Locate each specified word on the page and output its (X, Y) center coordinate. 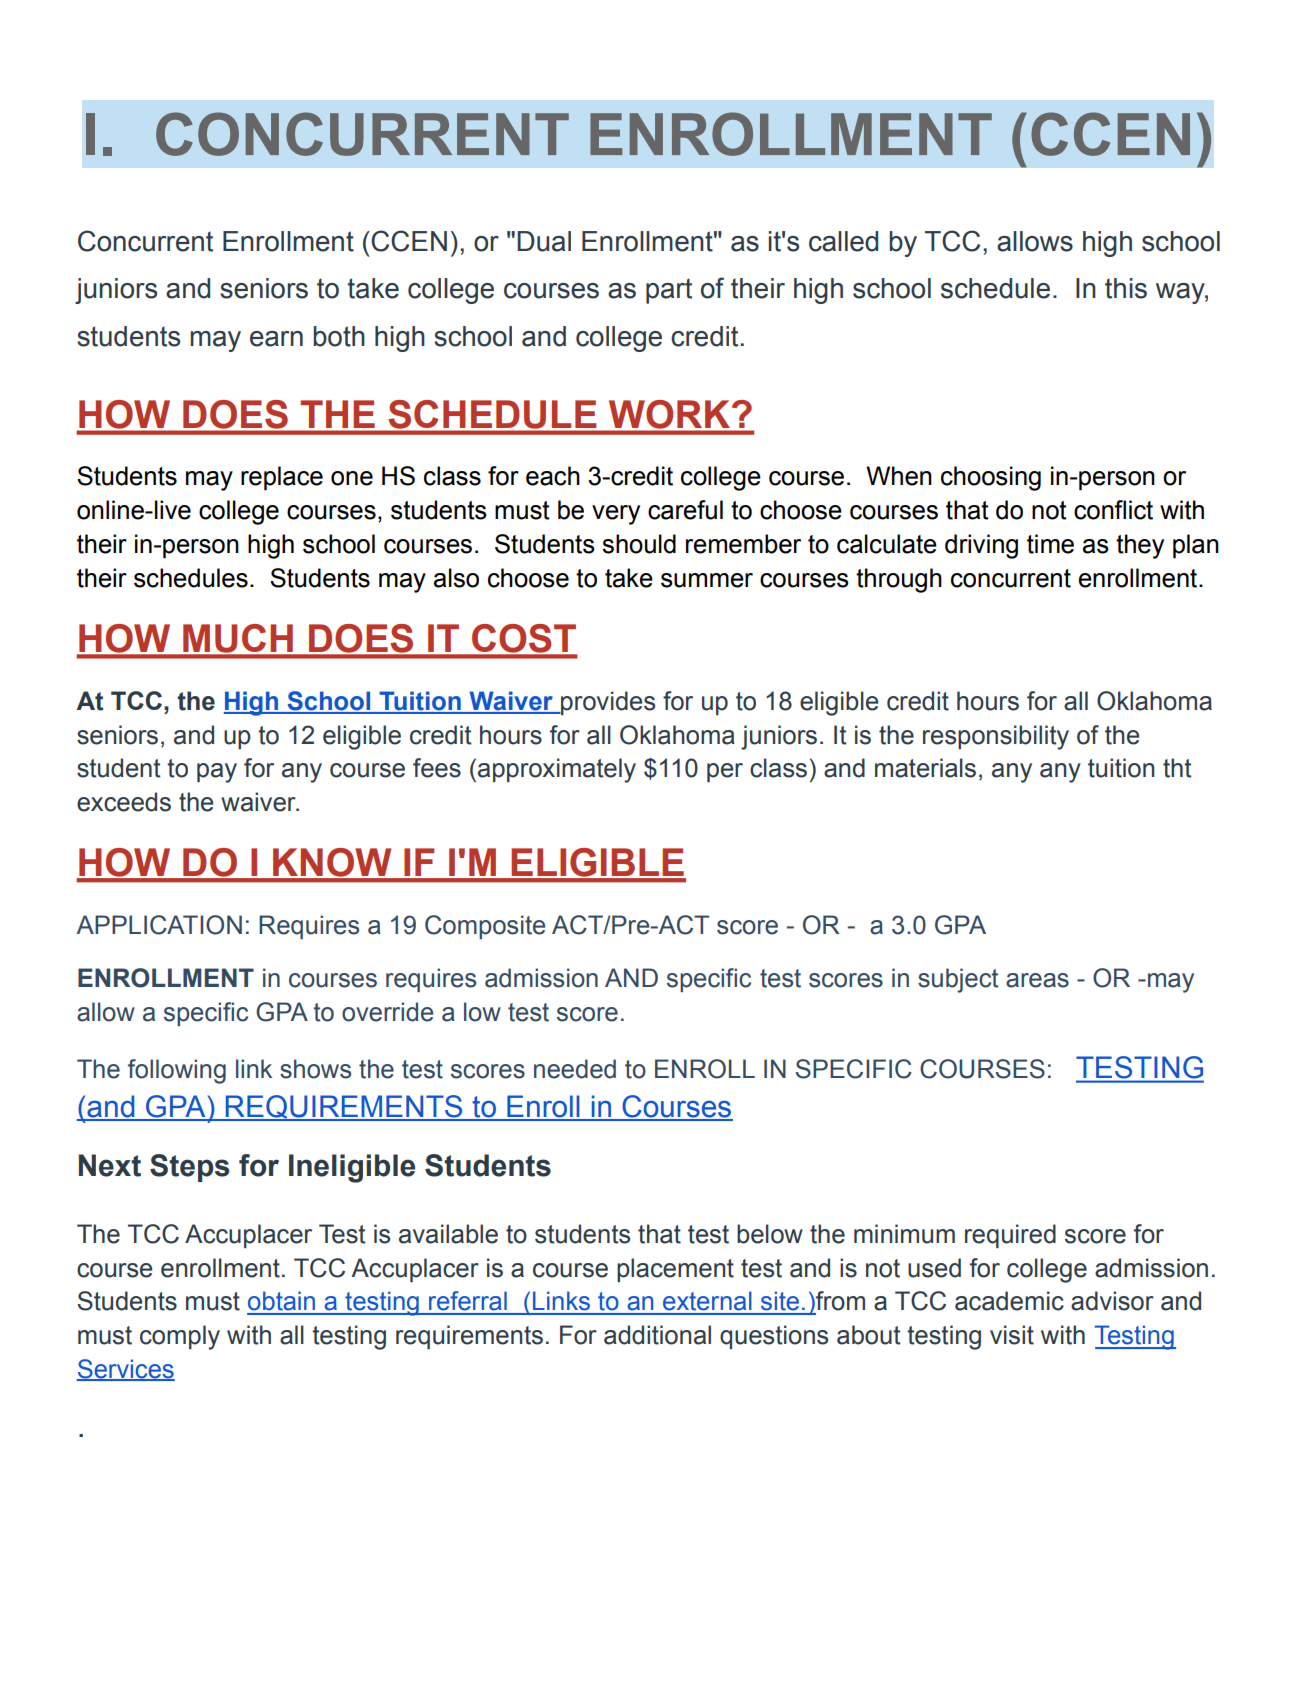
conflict (1113, 510)
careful (685, 510)
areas (1037, 980)
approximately (557, 770)
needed (575, 1069)
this (1126, 288)
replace (282, 478)
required (1010, 1236)
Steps (189, 1168)
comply (180, 1337)
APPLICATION (159, 925)
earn (276, 339)
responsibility (996, 737)
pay (217, 773)
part (669, 291)
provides (607, 703)
